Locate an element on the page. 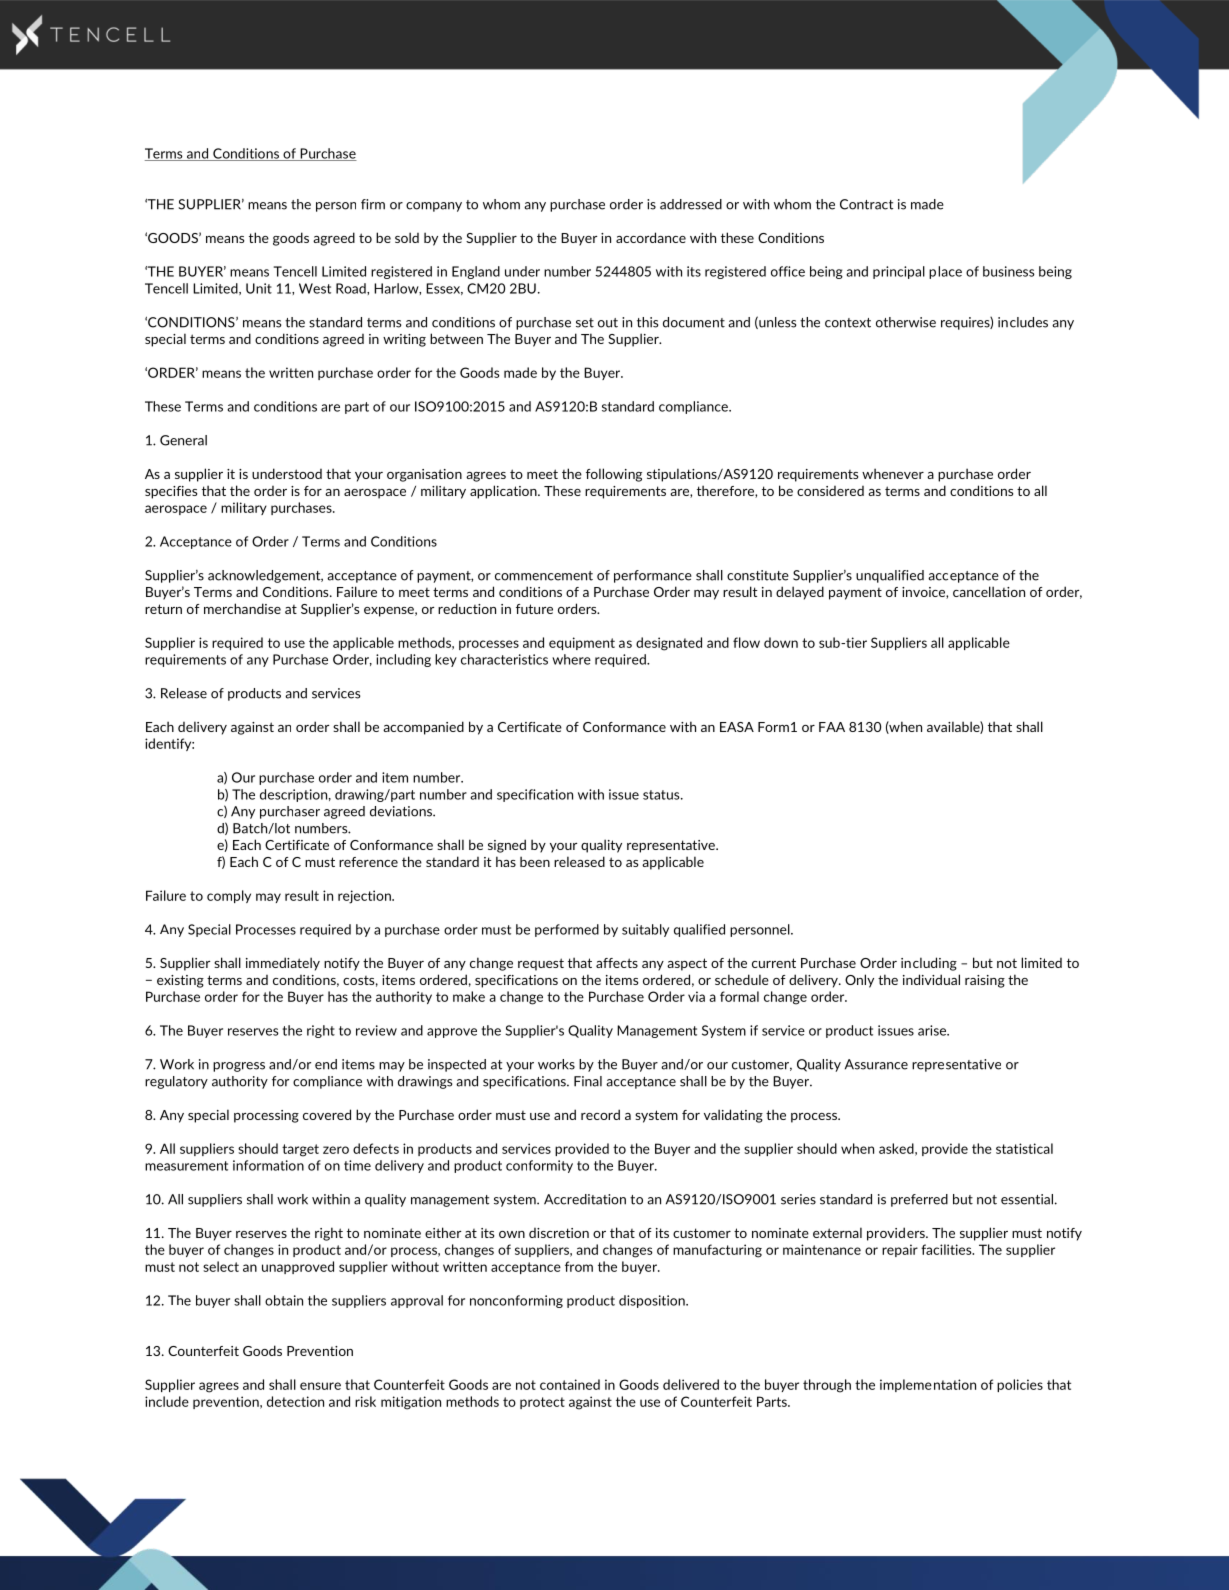  Assurance is located at coordinates (876, 1064).
